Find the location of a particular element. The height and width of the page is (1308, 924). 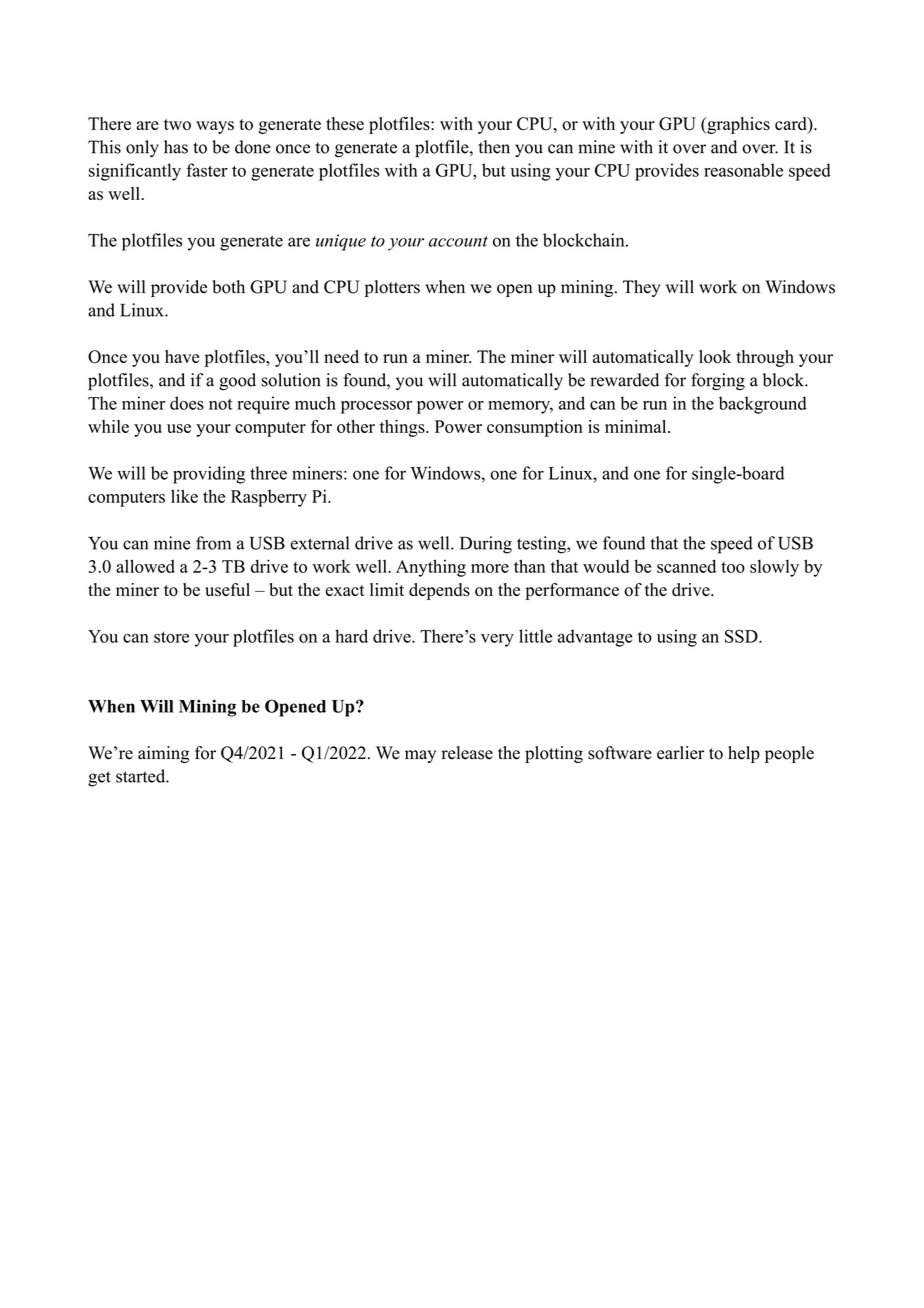

has is located at coordinates (176, 147).
